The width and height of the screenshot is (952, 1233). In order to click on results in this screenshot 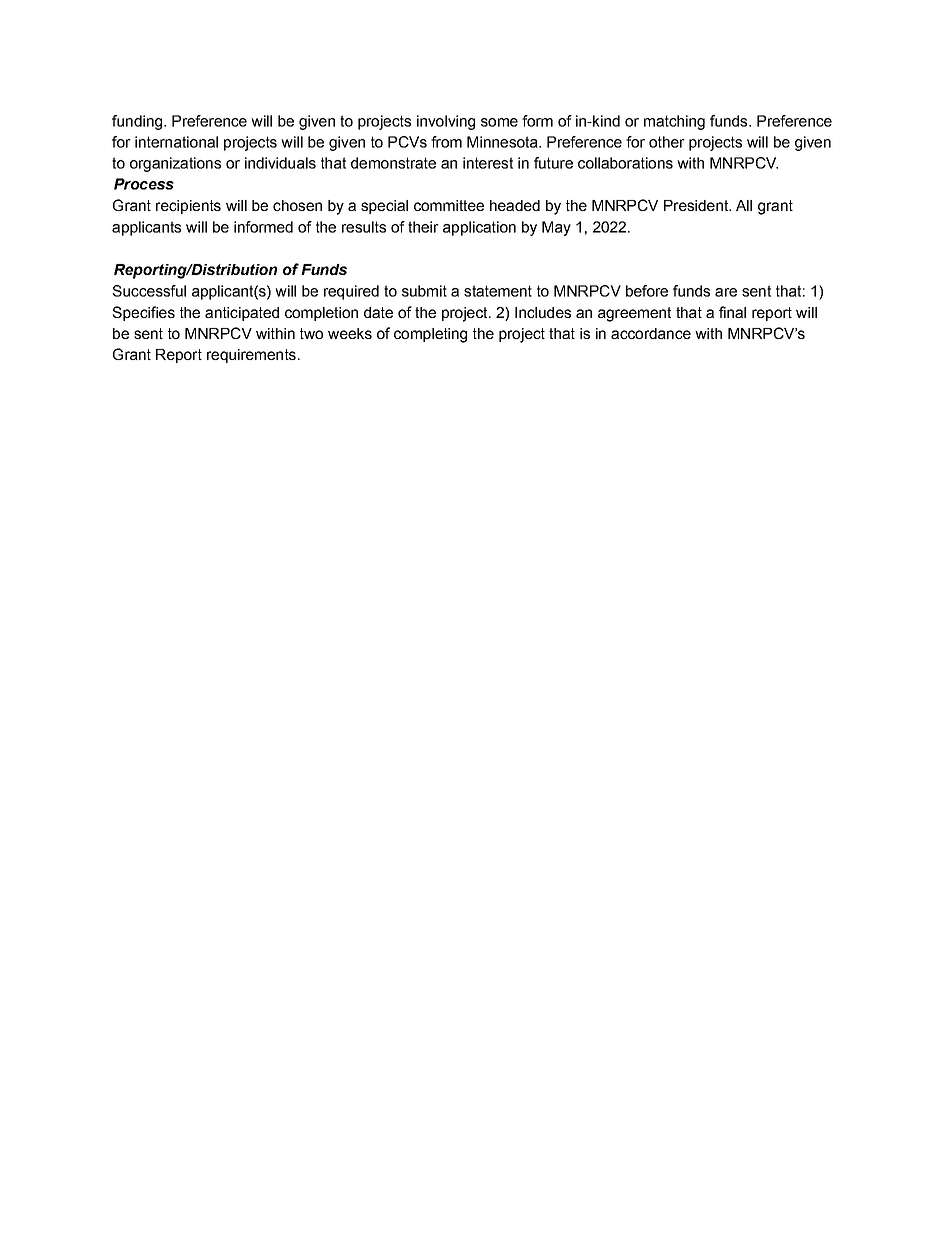, I will do `click(364, 227)`.
